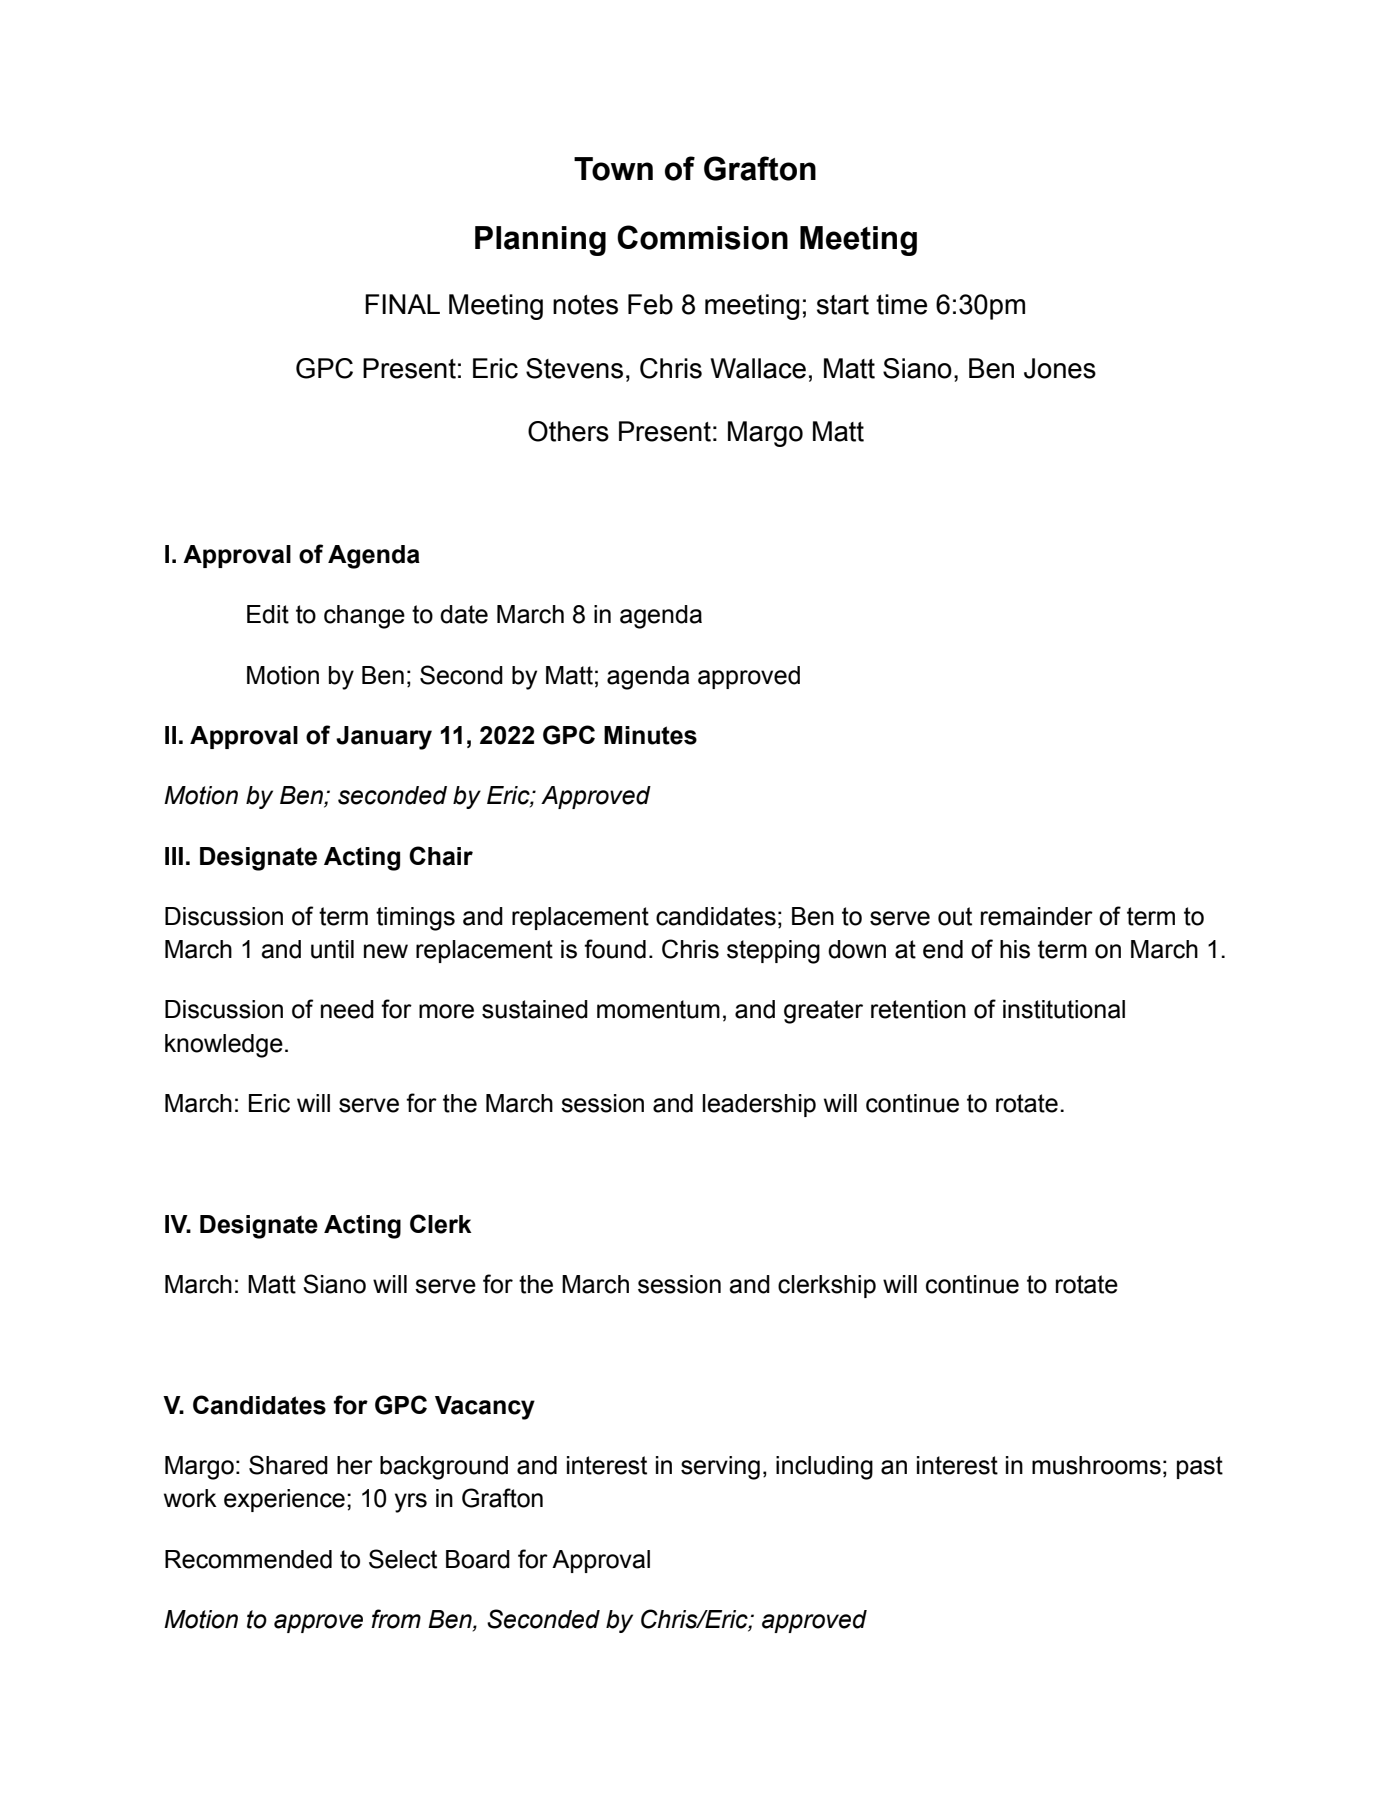 This page has height=1801, width=1392. Describe the element at coordinates (720, 1468) in the page. I see `serving` at that location.
